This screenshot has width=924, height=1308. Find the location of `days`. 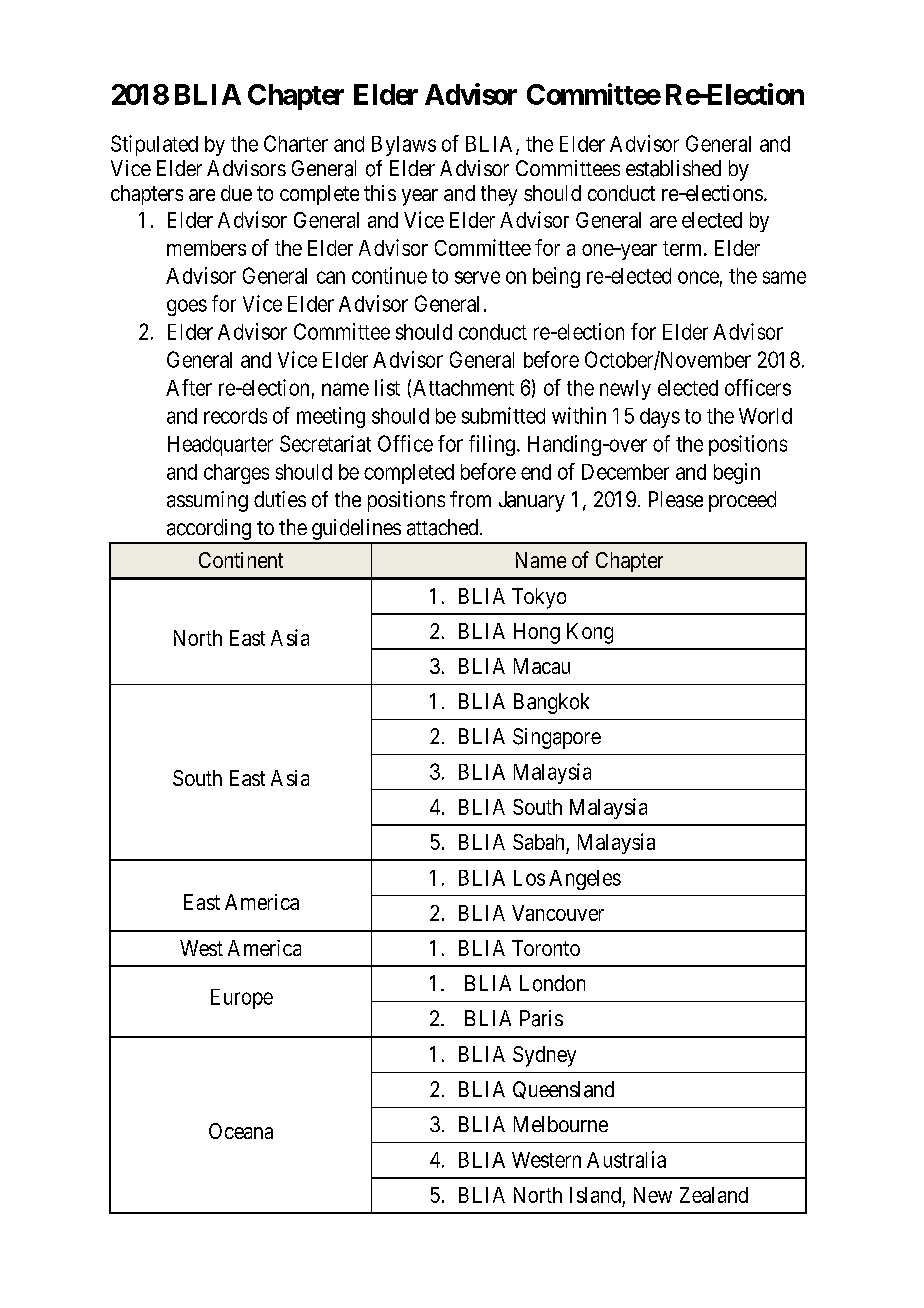

days is located at coordinates (660, 418).
